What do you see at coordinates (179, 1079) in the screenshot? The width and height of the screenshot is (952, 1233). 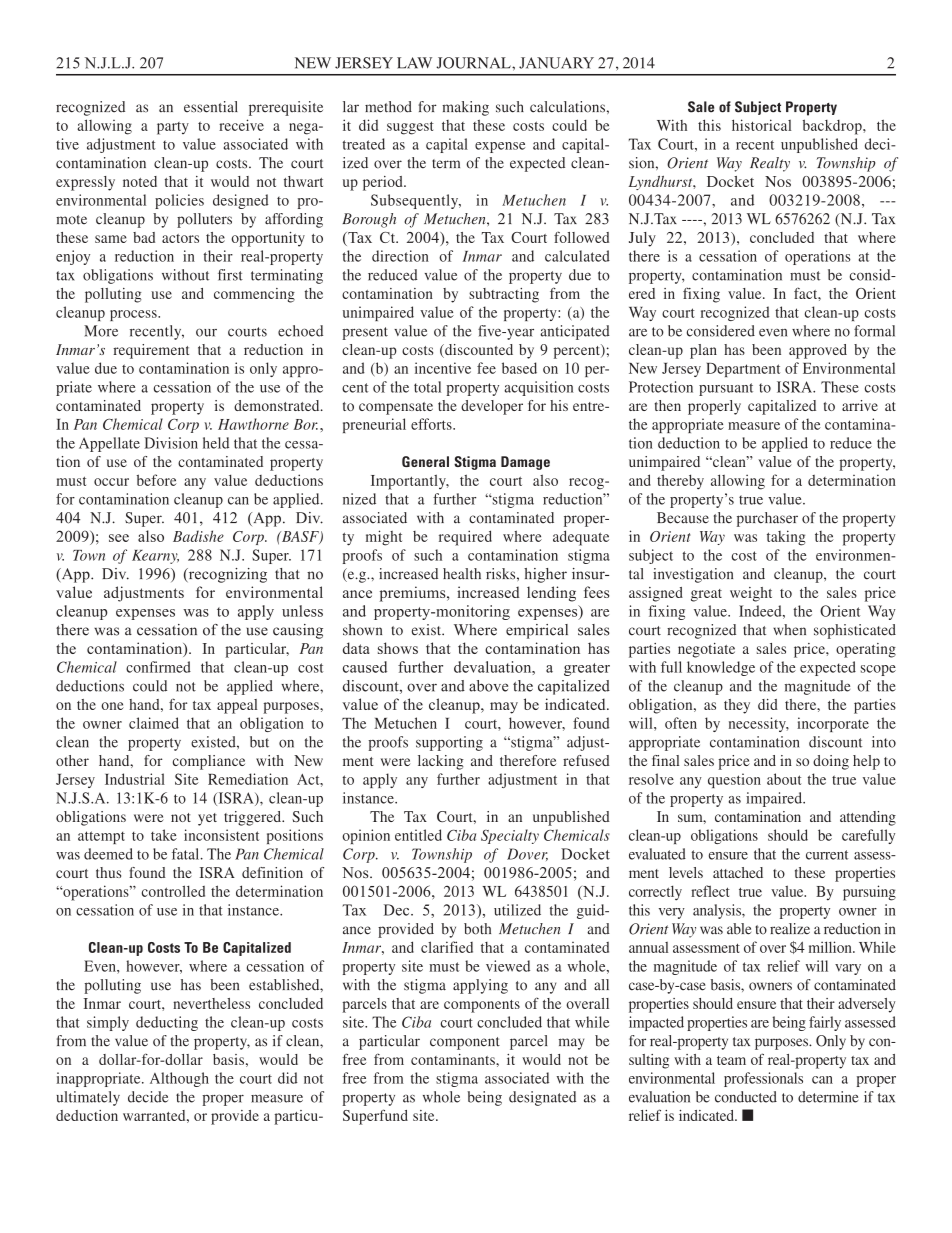 I see `Although` at bounding box center [179, 1079].
